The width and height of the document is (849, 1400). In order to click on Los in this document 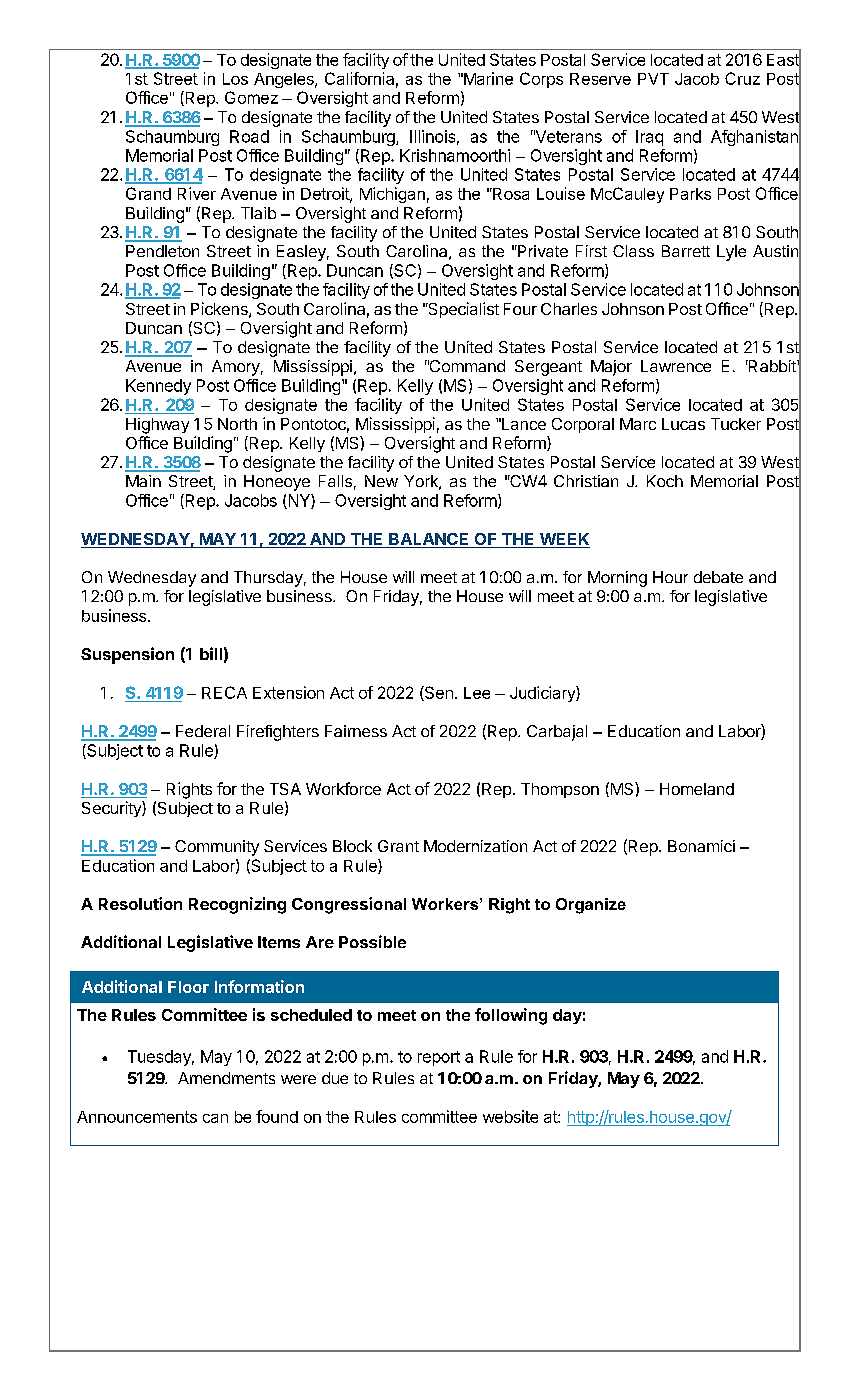, I will do `click(235, 79)`.
